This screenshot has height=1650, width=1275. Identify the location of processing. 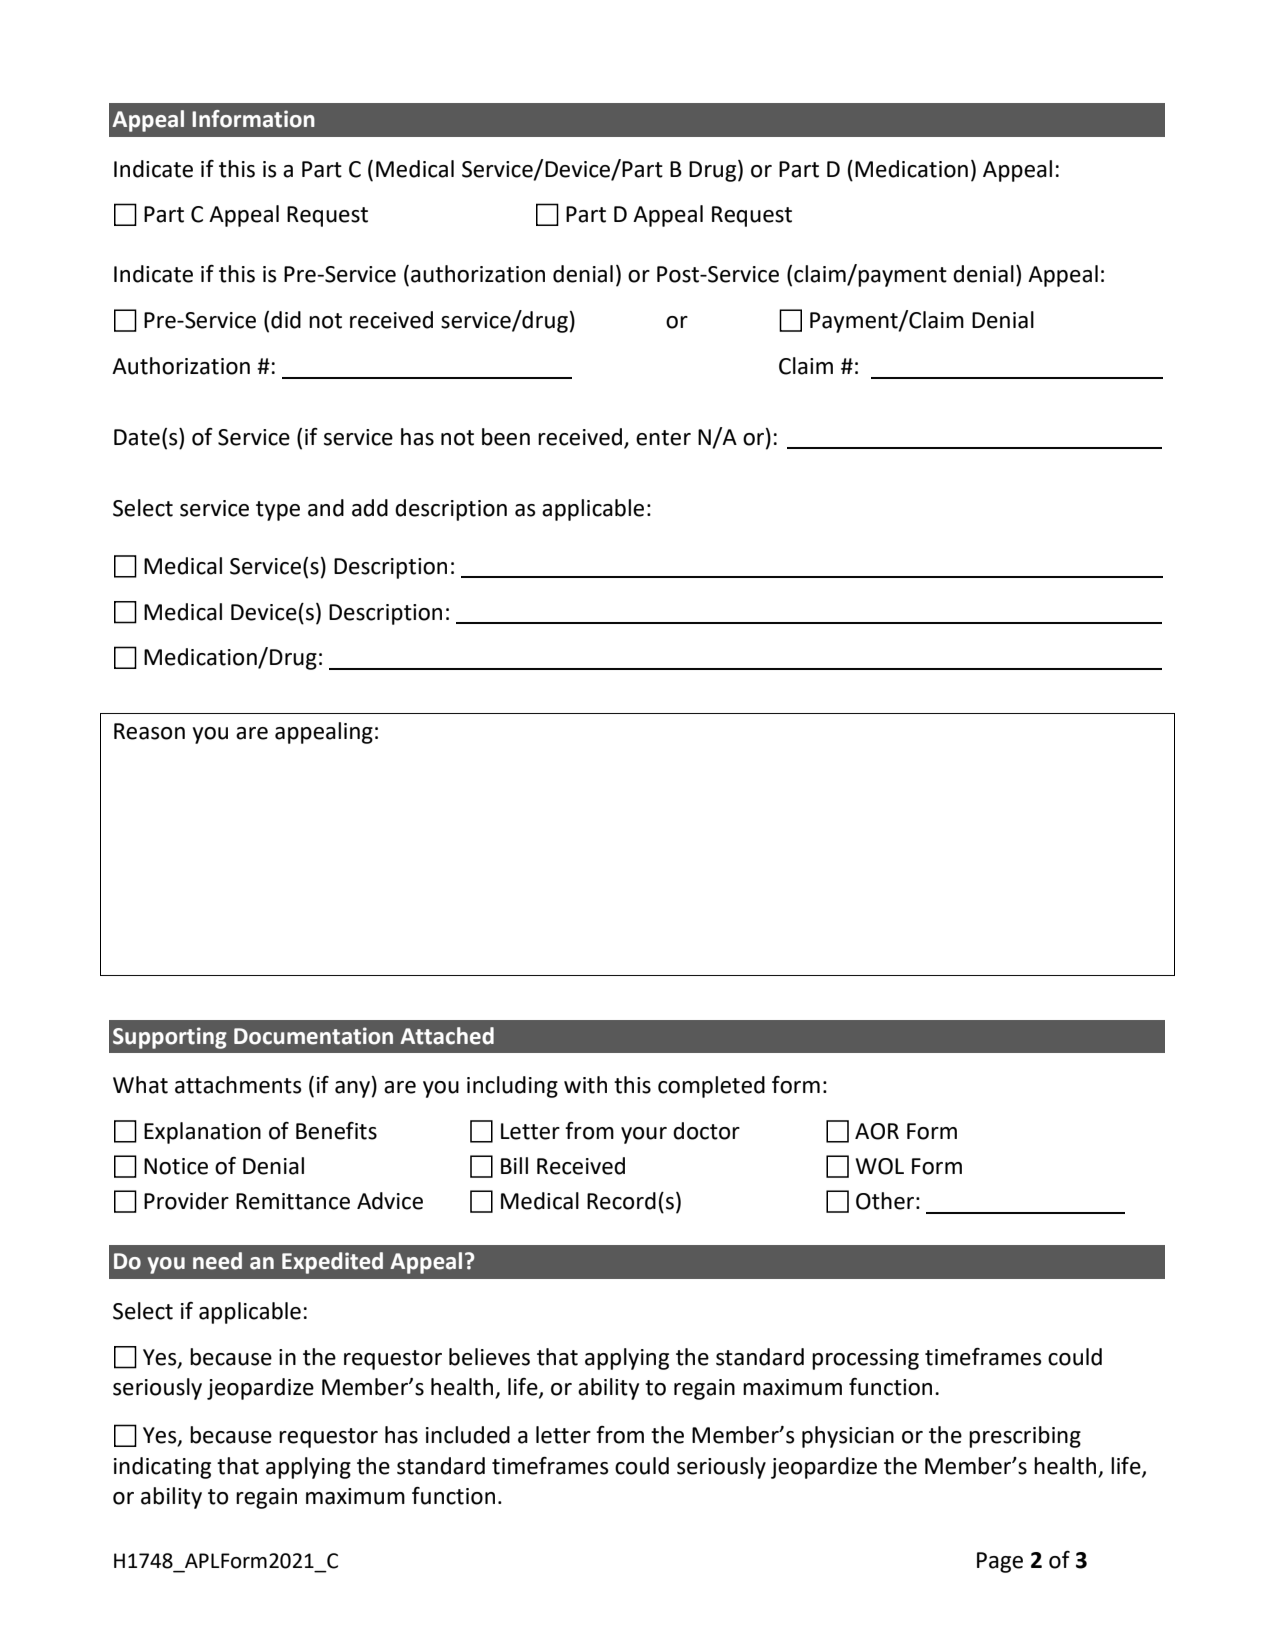
(865, 1359).
